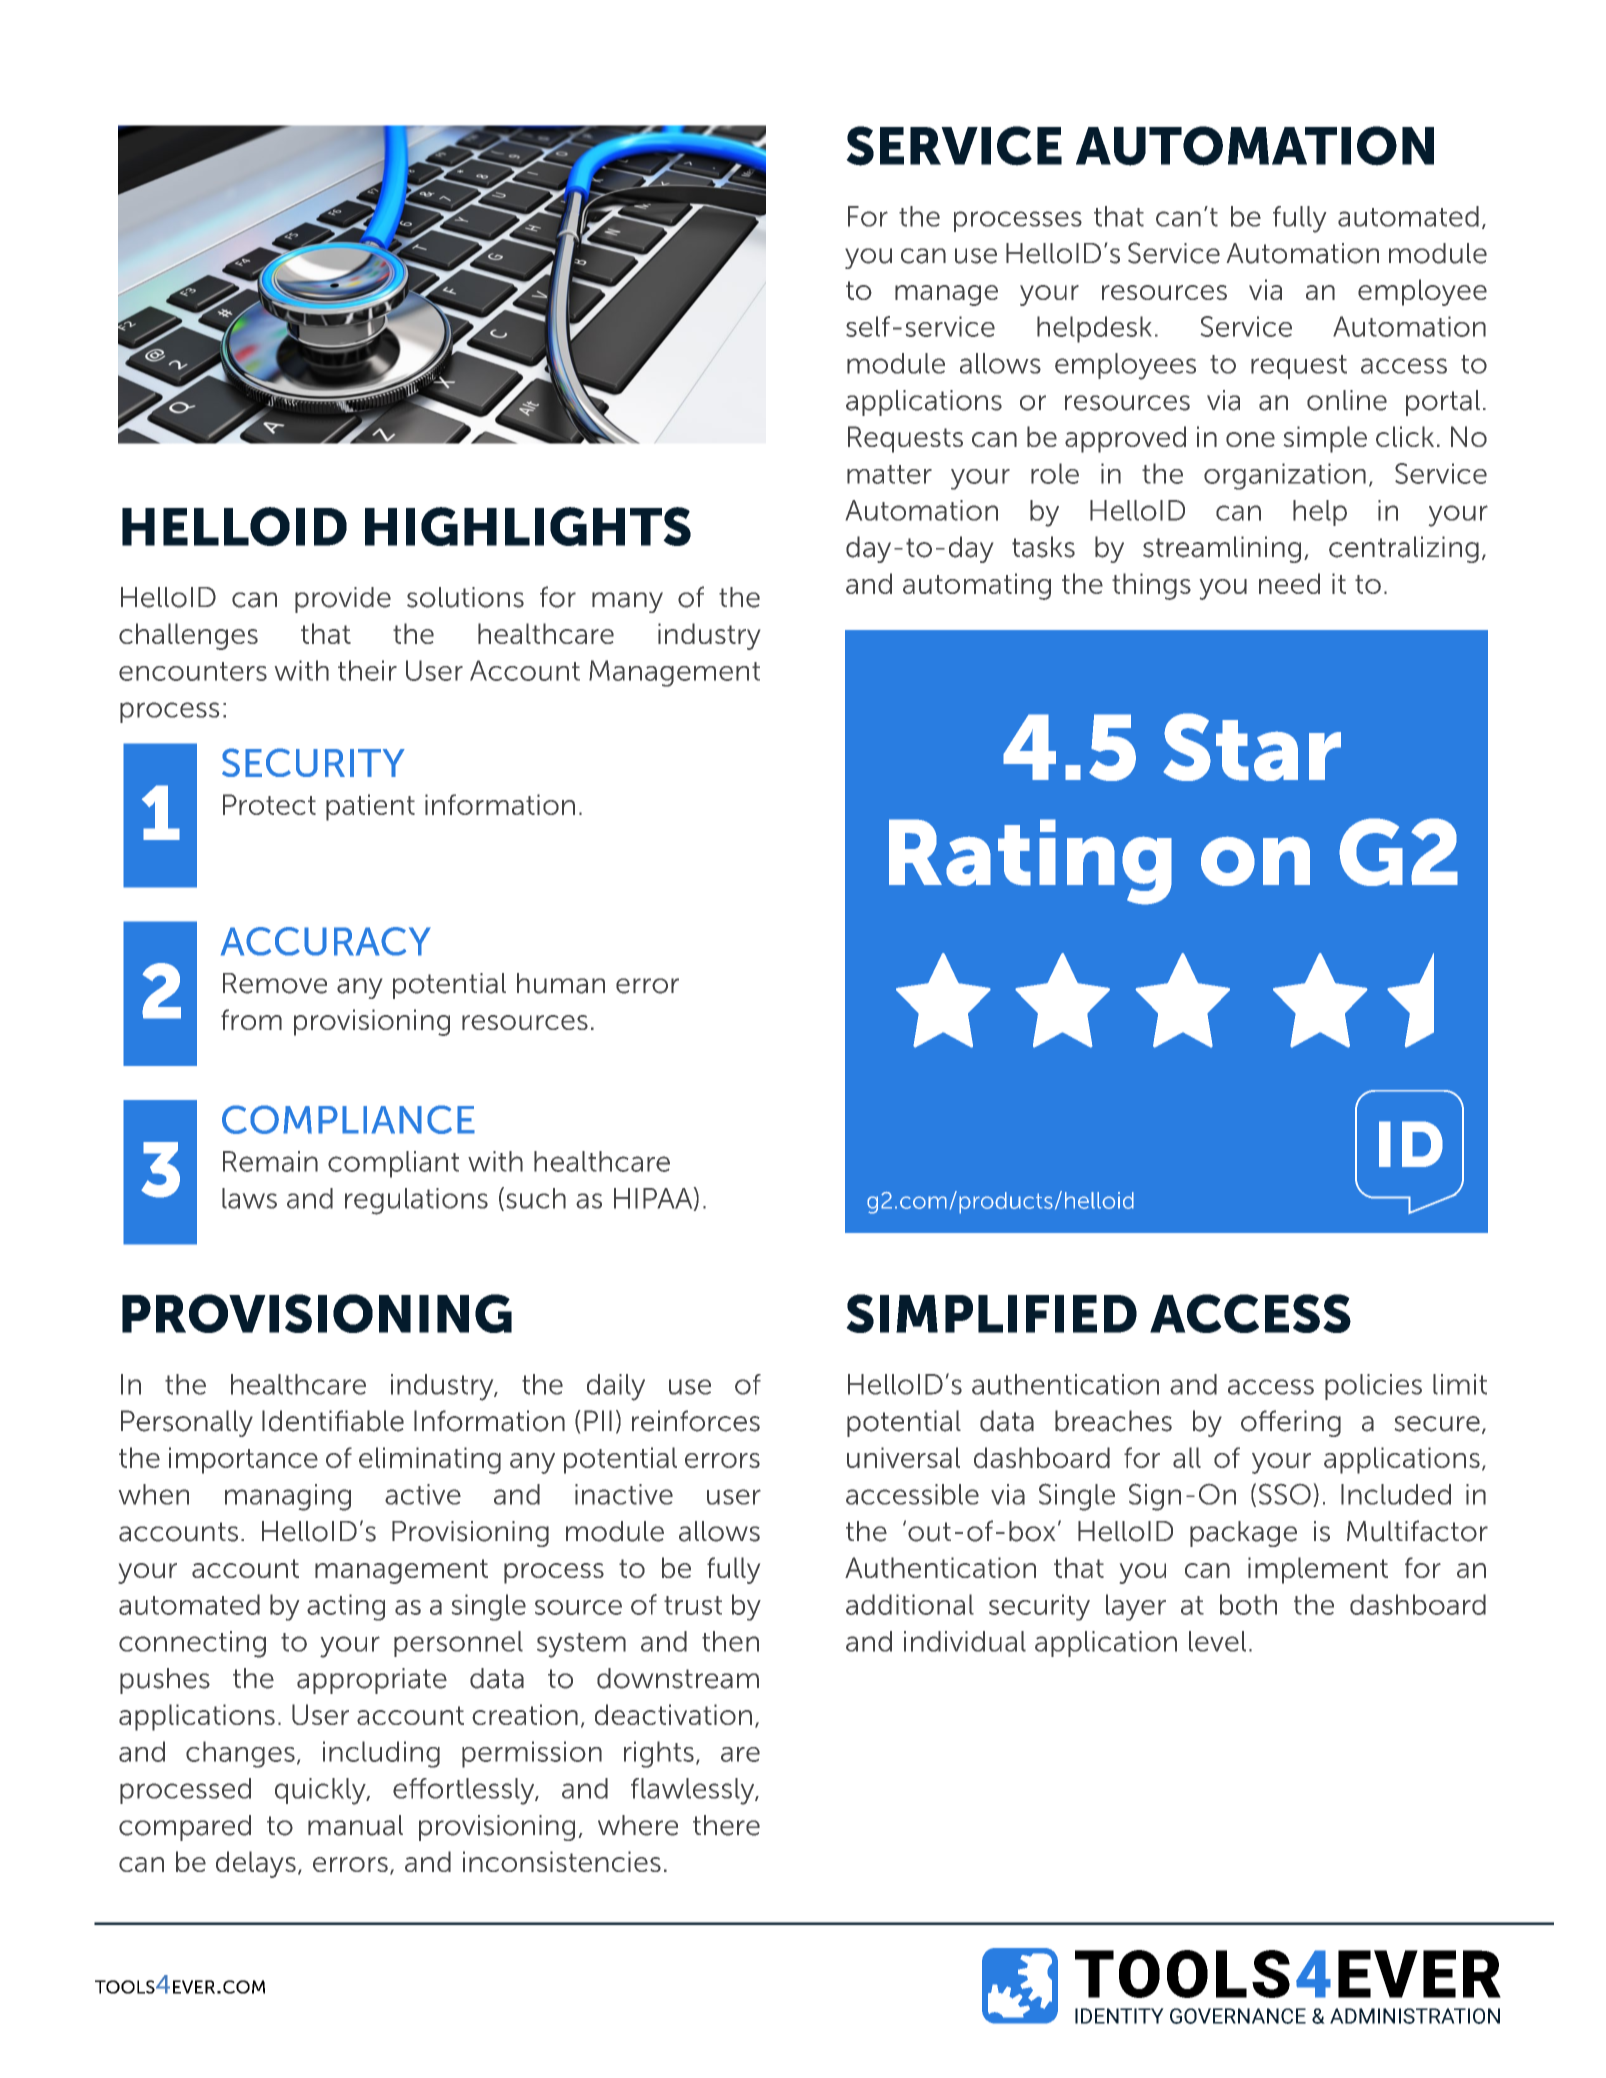 Image resolution: width=1606 pixels, height=2078 pixels. I want to click on level, so click(1217, 1641).
